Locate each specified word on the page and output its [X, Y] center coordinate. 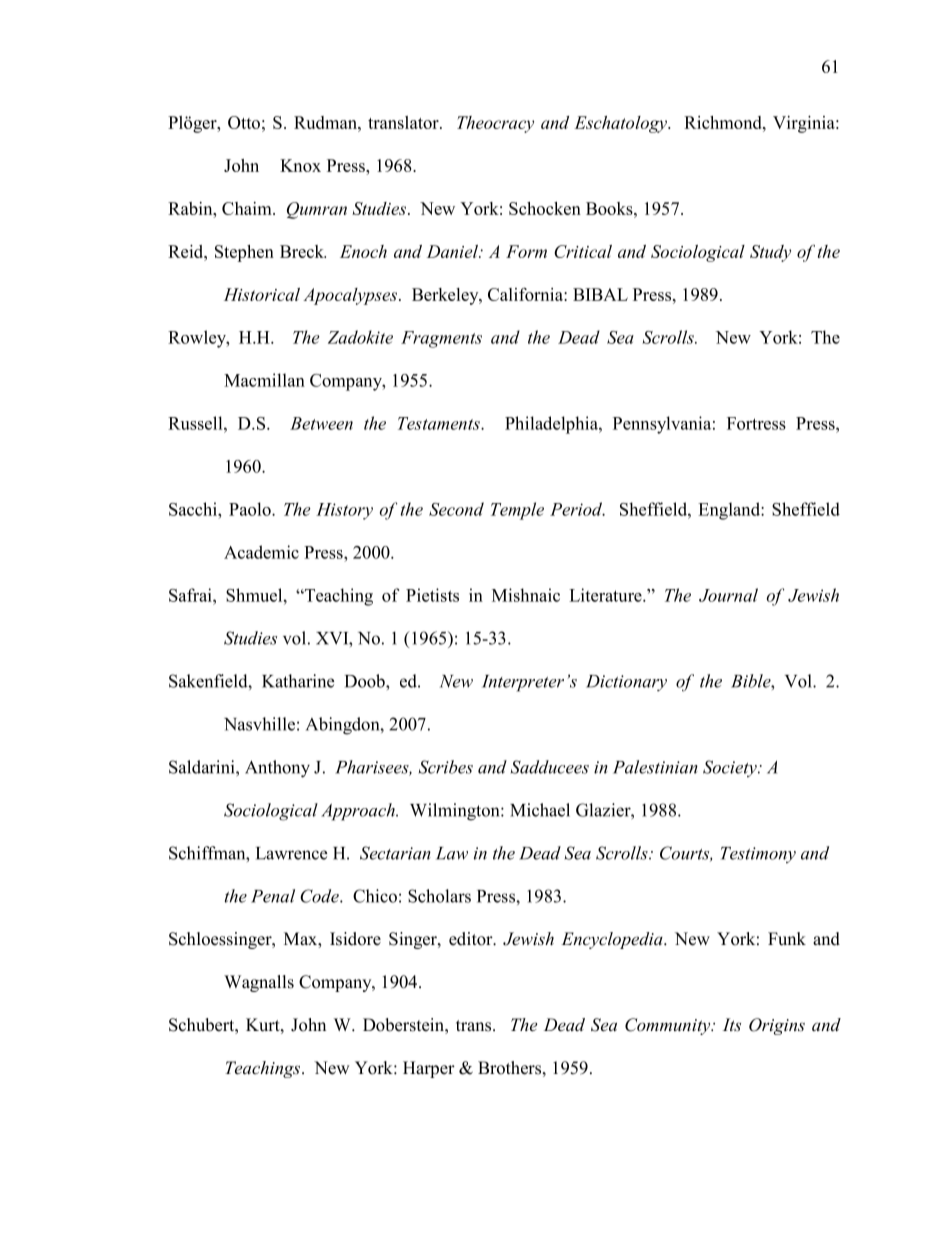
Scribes [446, 767]
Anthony [277, 769]
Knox [300, 165]
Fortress [756, 423]
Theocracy [495, 124]
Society [731, 768]
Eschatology [622, 124]
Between [321, 423]
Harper [429, 1069]
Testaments [440, 423]
